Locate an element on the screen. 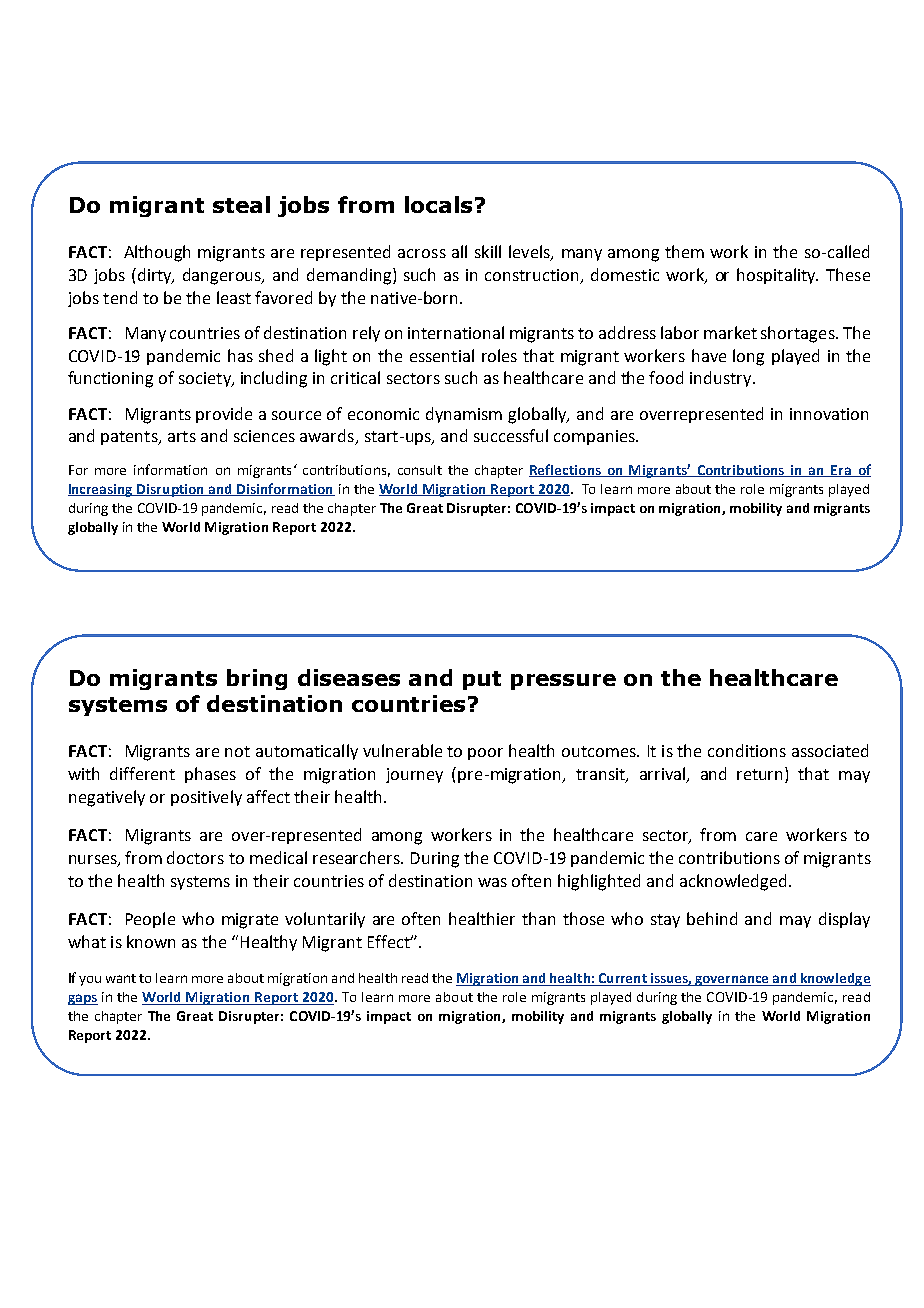 The height and width of the screenshot is (1308, 924). bring is located at coordinates (257, 679).
